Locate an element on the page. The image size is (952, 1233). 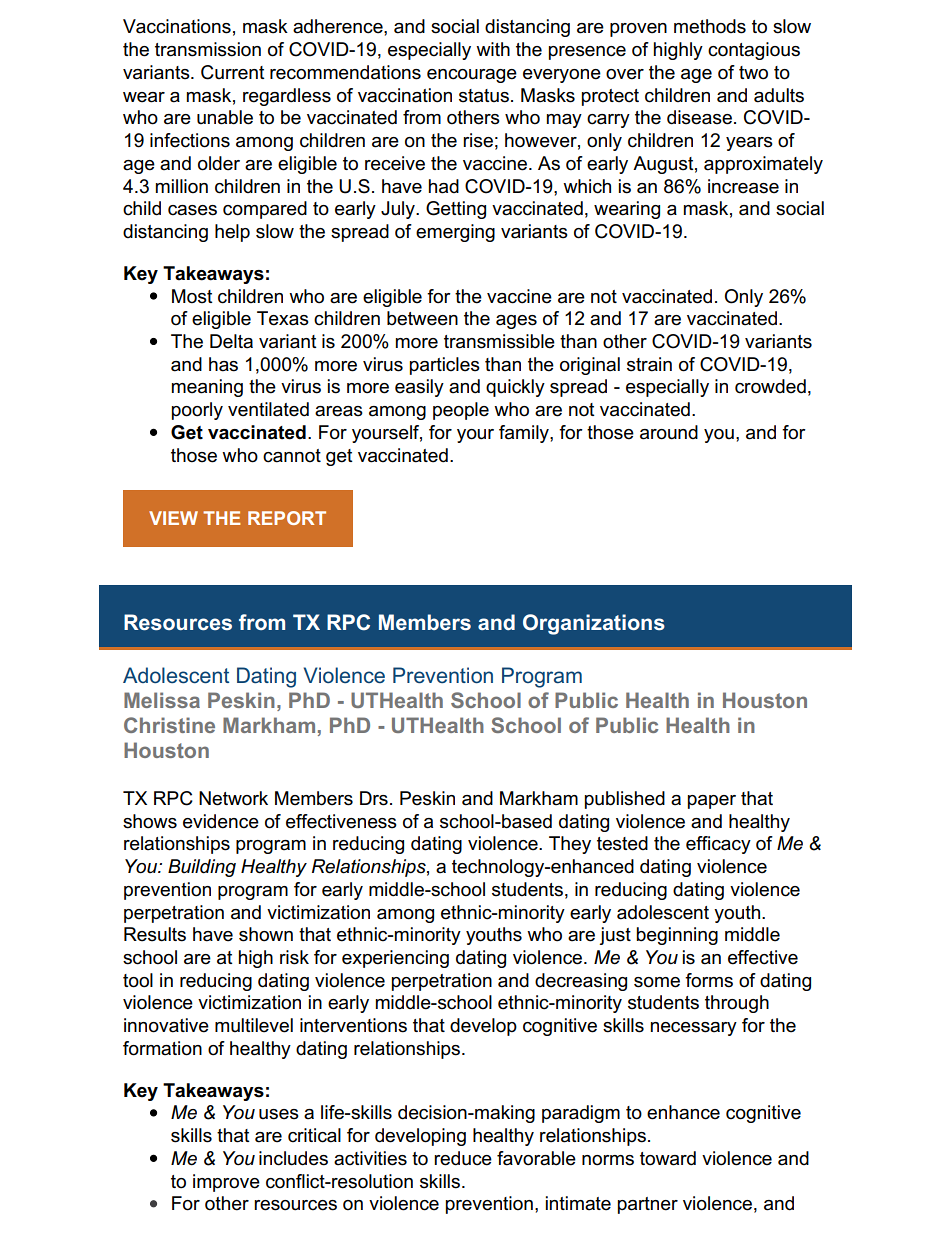
transmission is located at coordinates (208, 49).
